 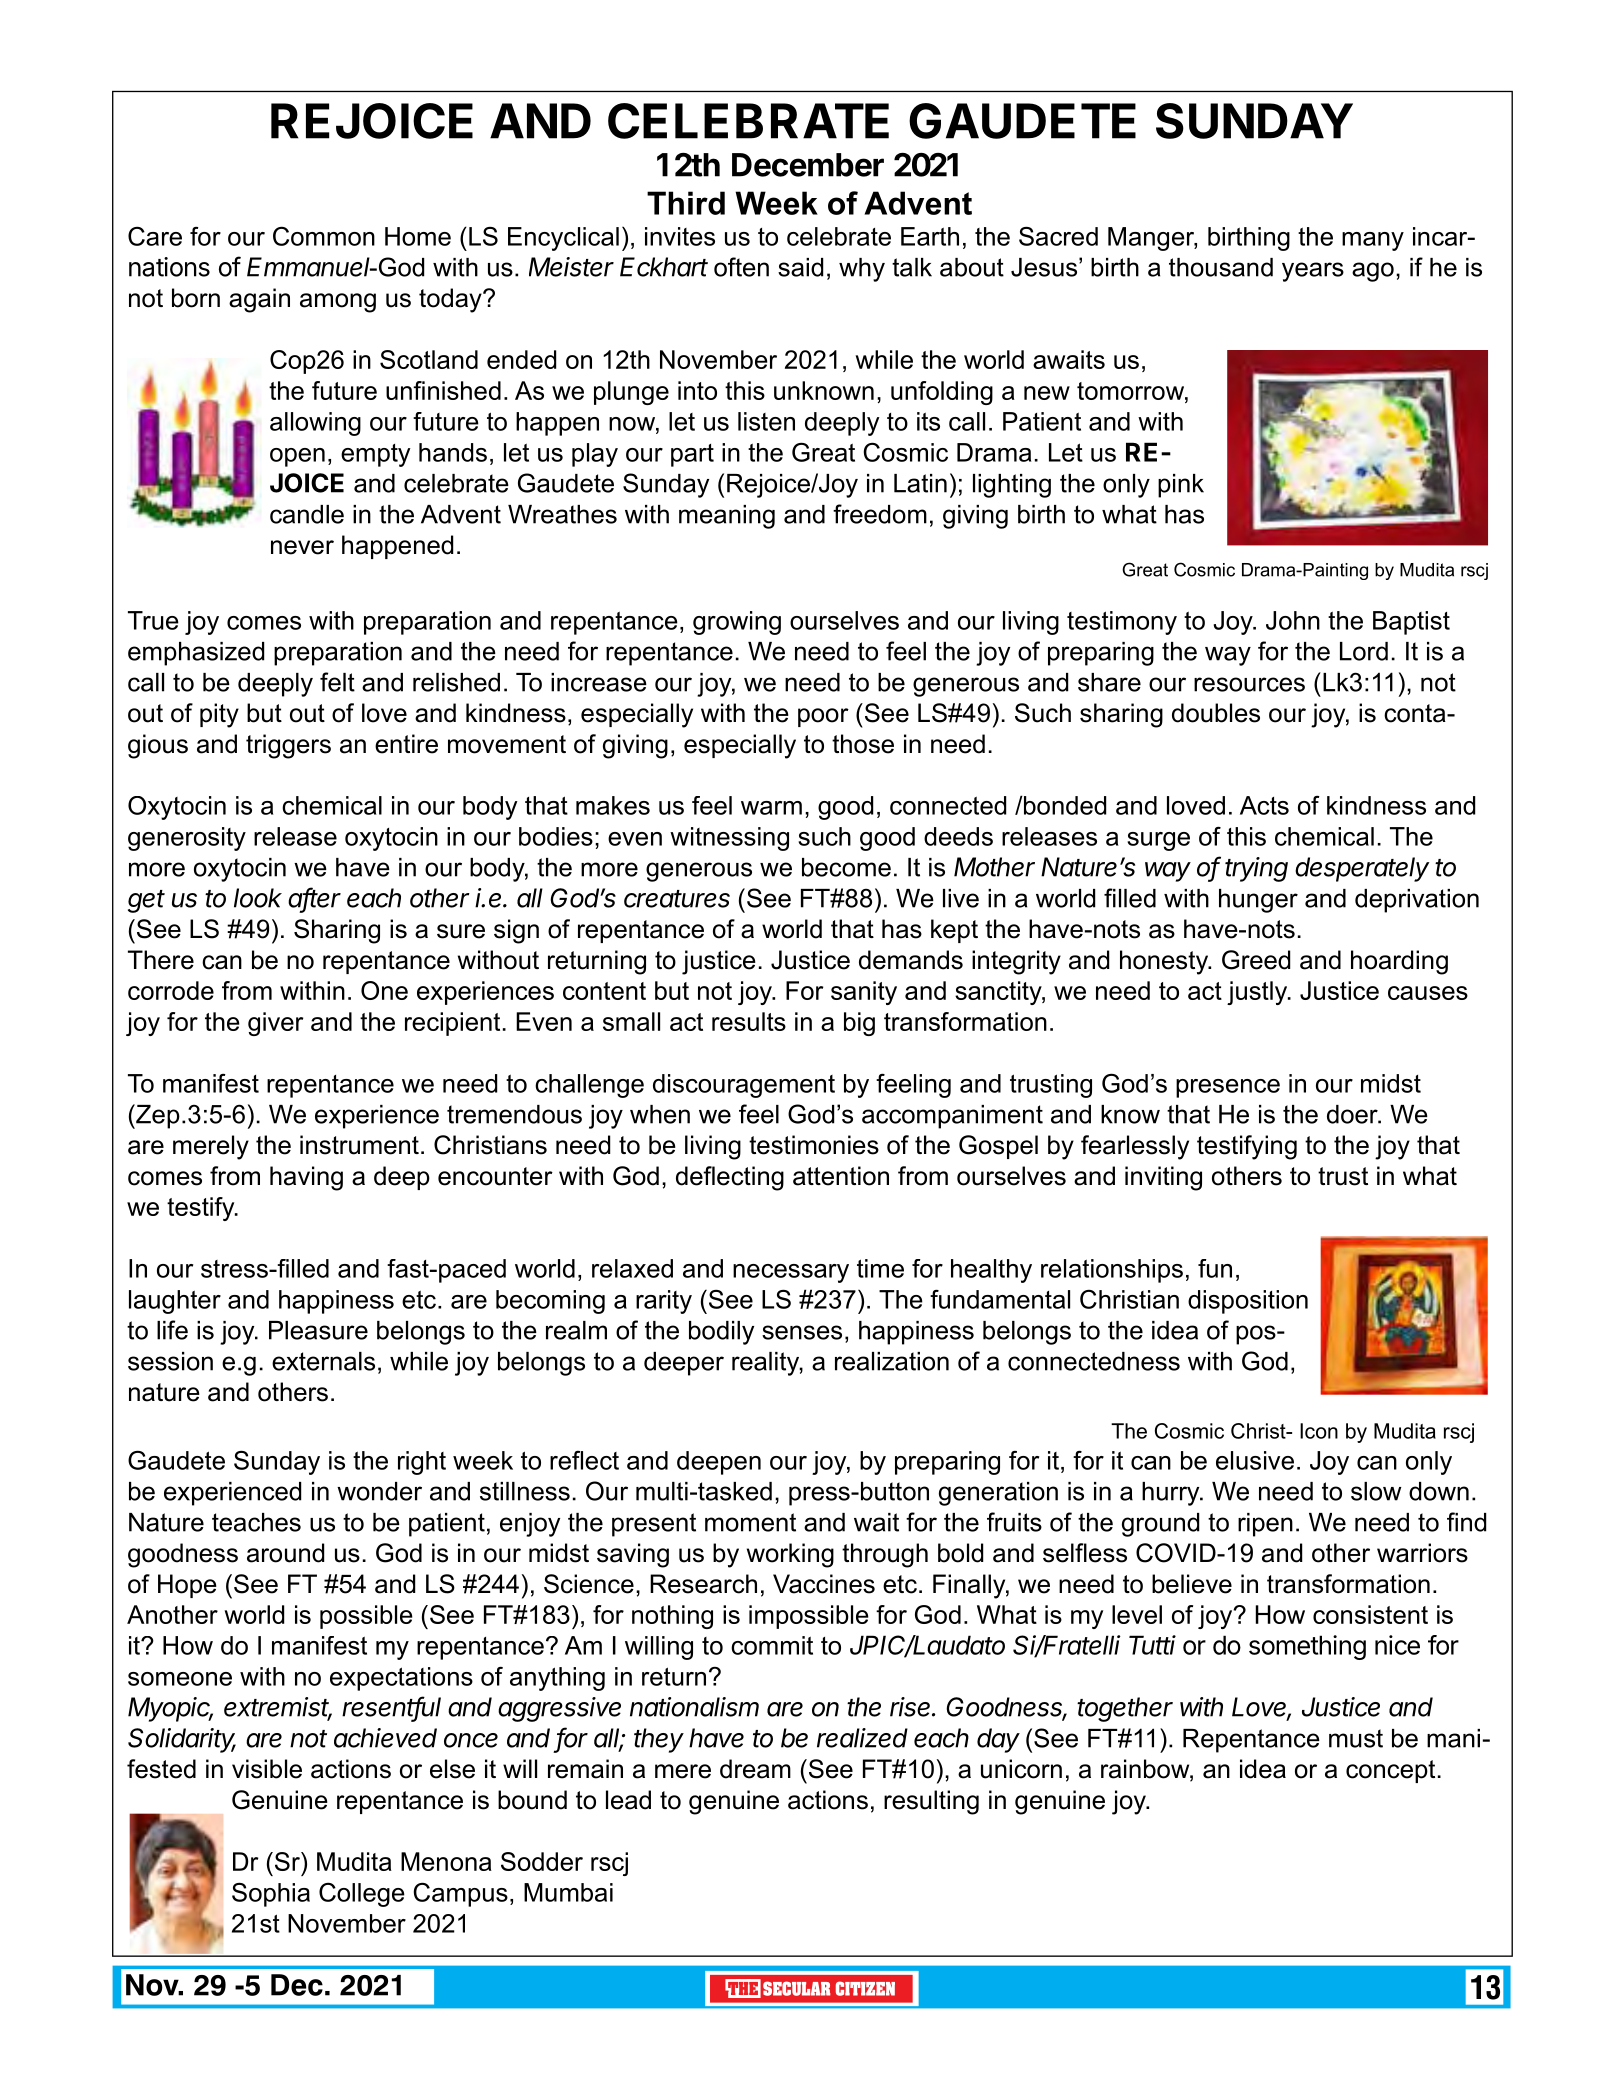 I want to click on Sophia, so click(x=271, y=1894).
